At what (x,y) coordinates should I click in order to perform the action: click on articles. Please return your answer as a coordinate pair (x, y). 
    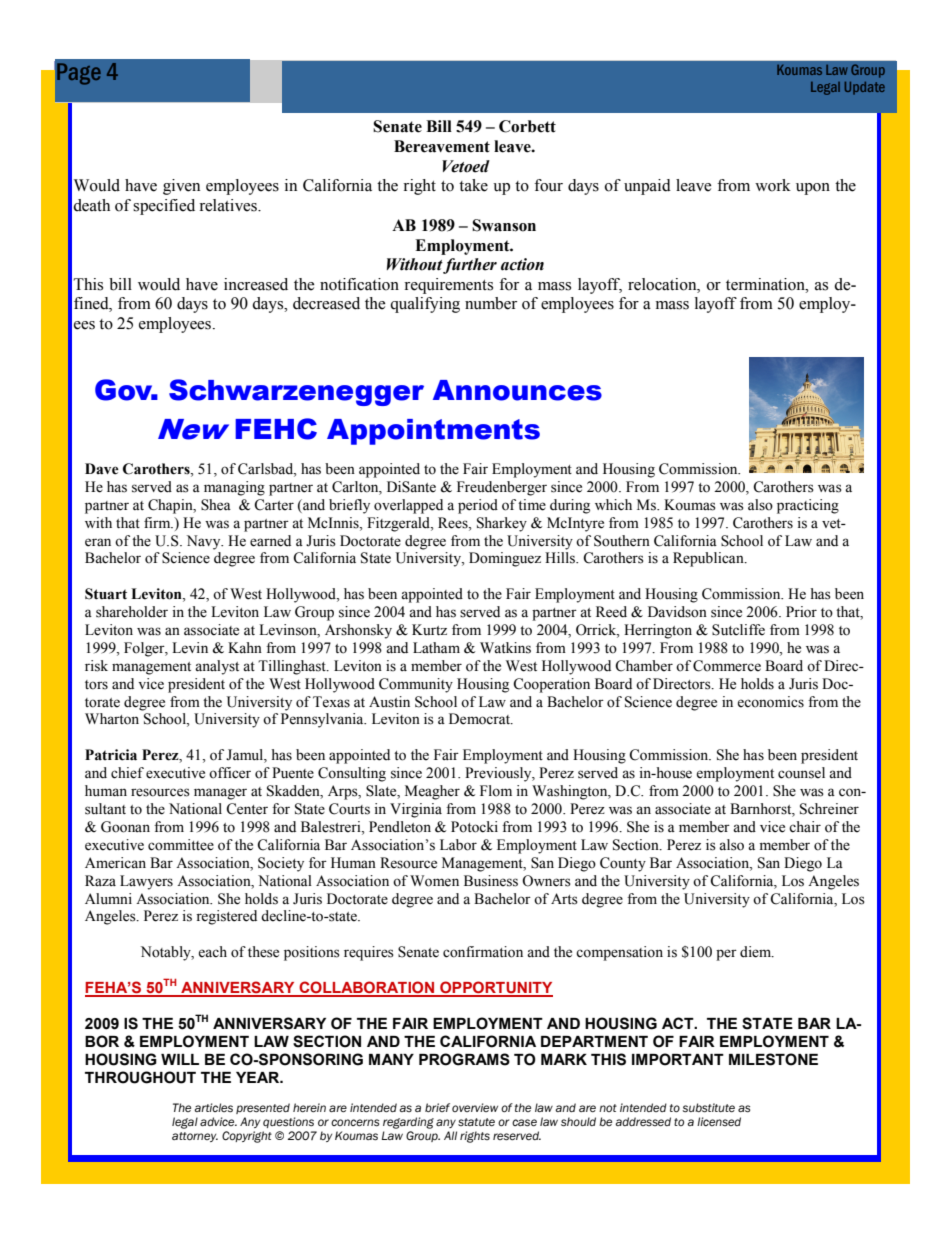
    Looking at the image, I should click on (213, 1108).
